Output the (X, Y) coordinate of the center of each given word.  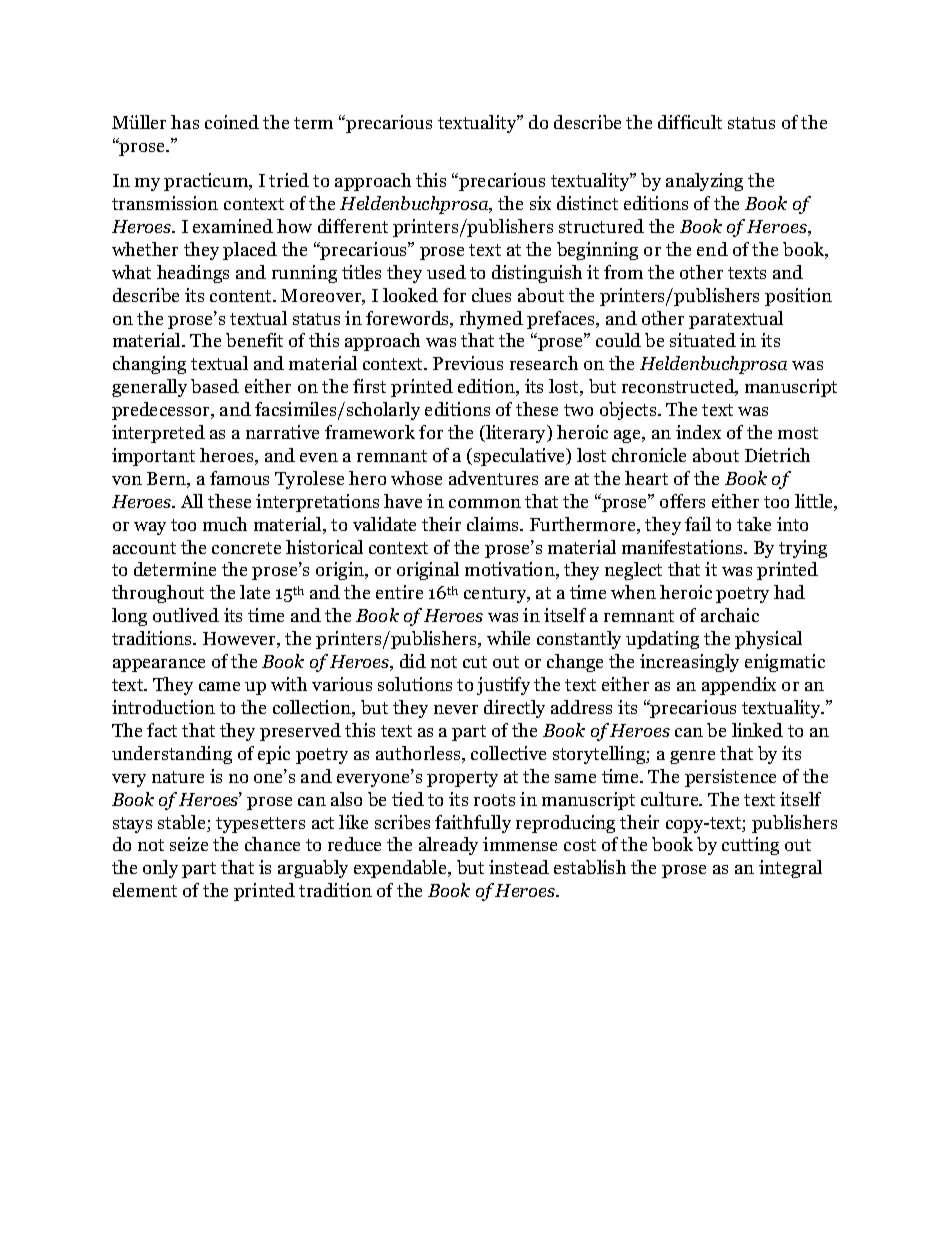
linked (757, 730)
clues (491, 295)
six (540, 203)
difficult (690, 122)
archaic (730, 615)
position (798, 297)
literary (516, 434)
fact (162, 730)
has (185, 122)
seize (189, 844)
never (456, 709)
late (255, 592)
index (698, 432)
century (496, 595)
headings (193, 274)
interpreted (158, 434)
